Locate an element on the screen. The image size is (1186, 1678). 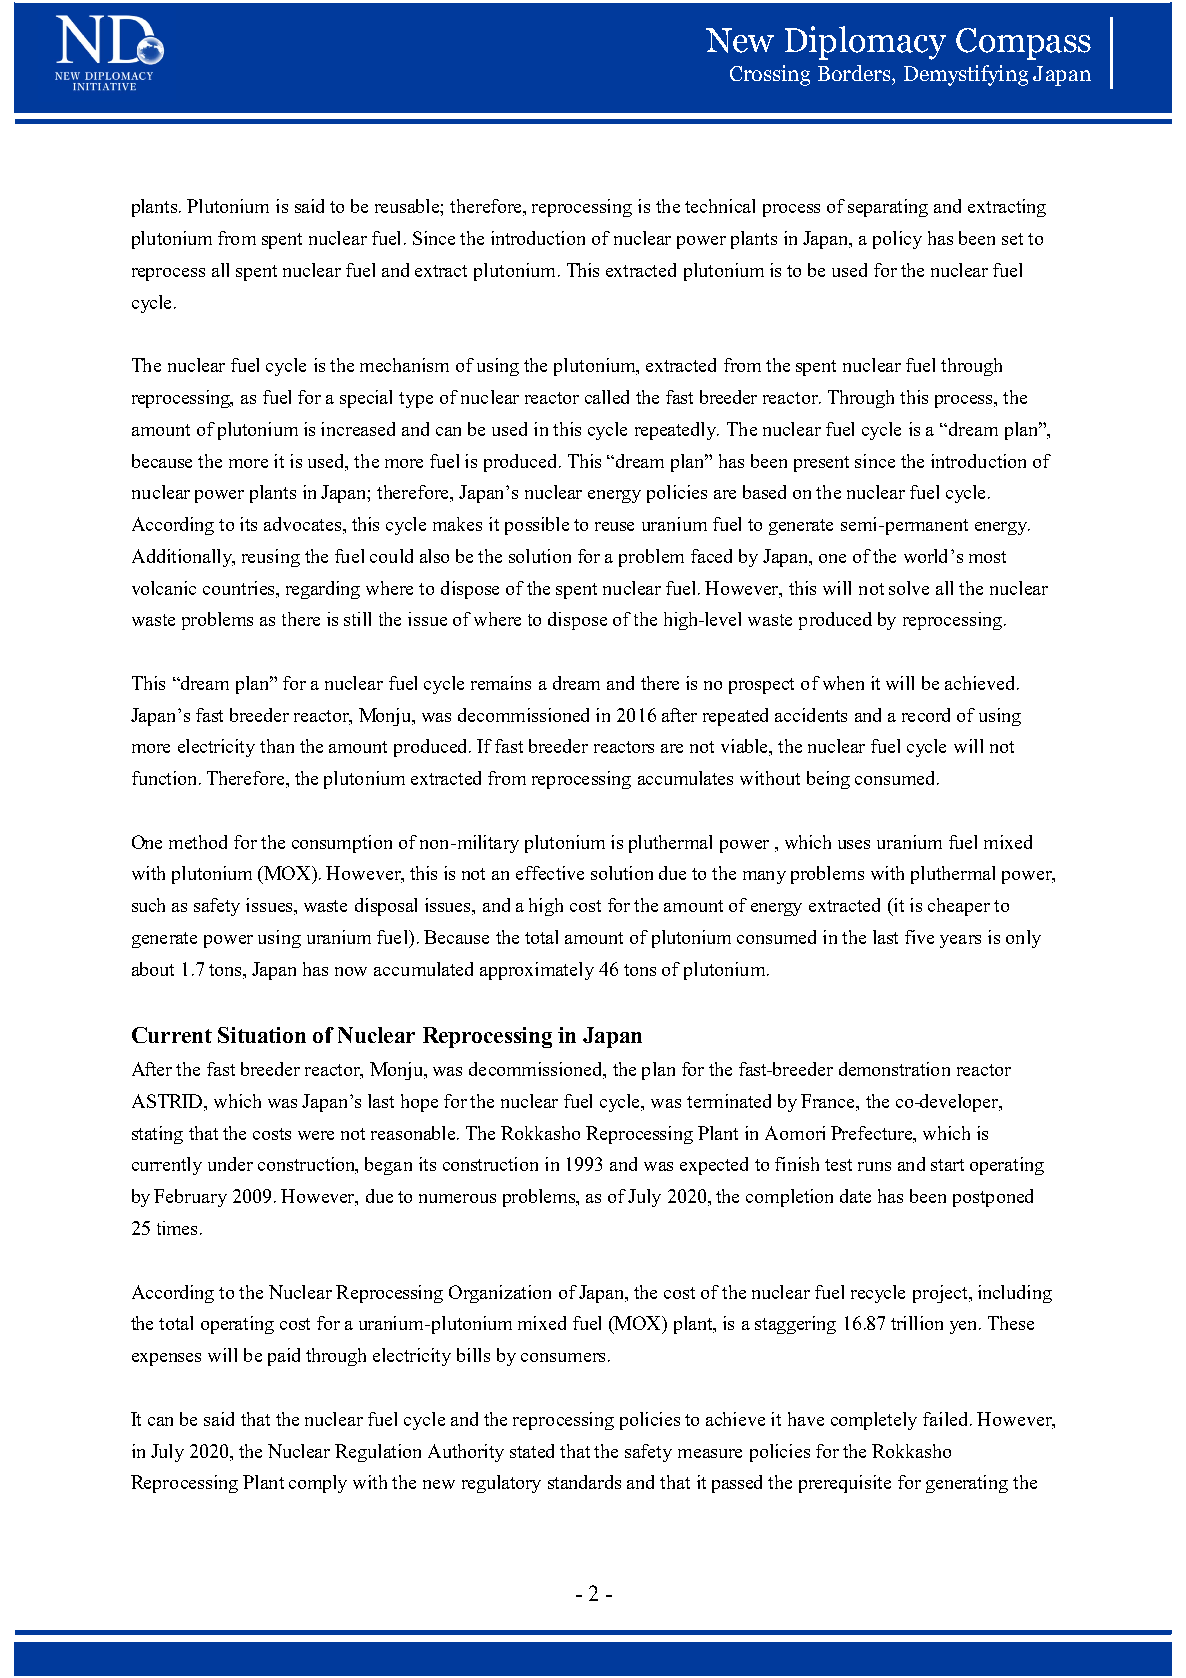
failed is located at coordinates (947, 1419).
